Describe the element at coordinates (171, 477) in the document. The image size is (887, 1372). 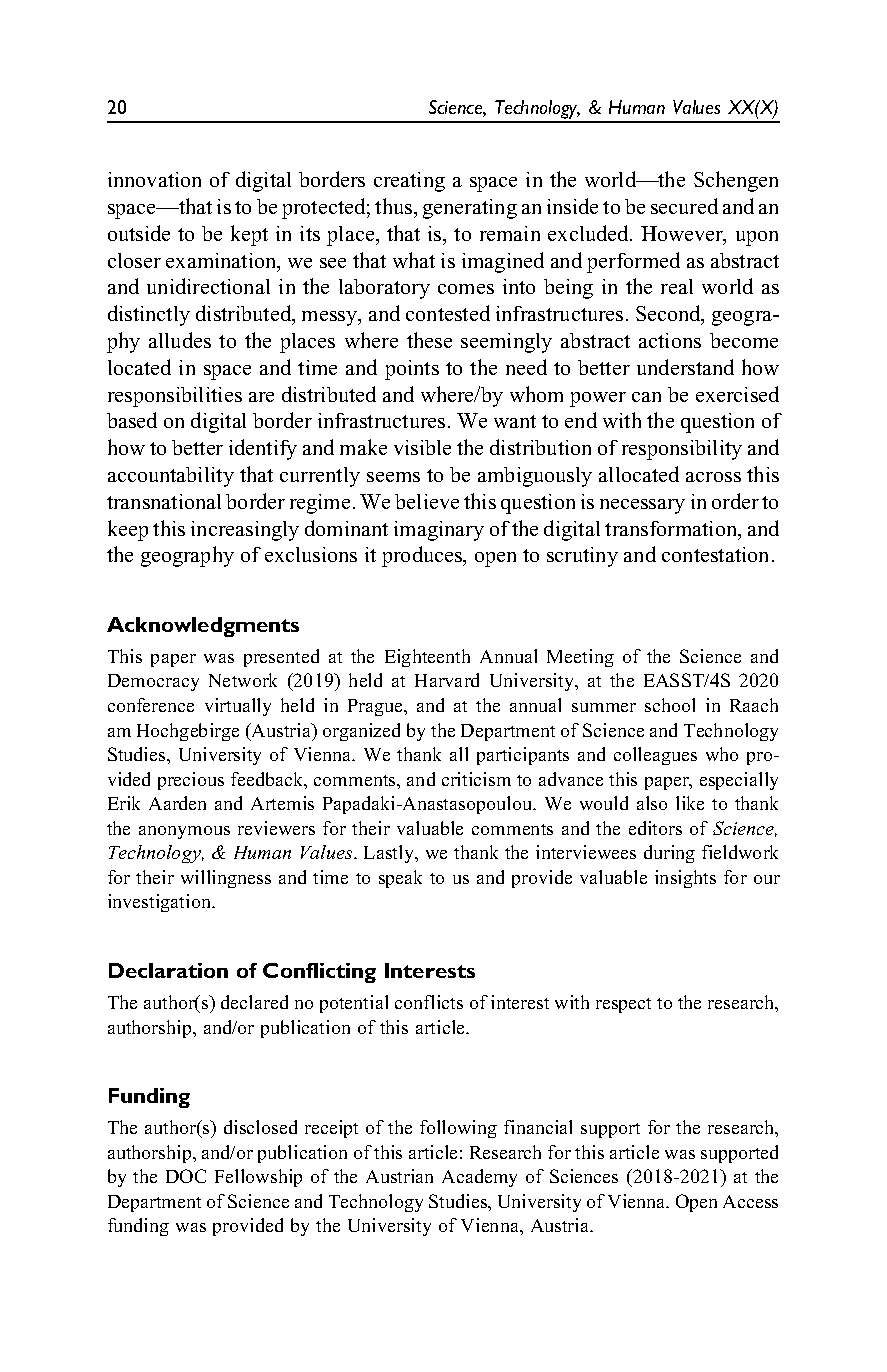
I see `accountability` at that location.
